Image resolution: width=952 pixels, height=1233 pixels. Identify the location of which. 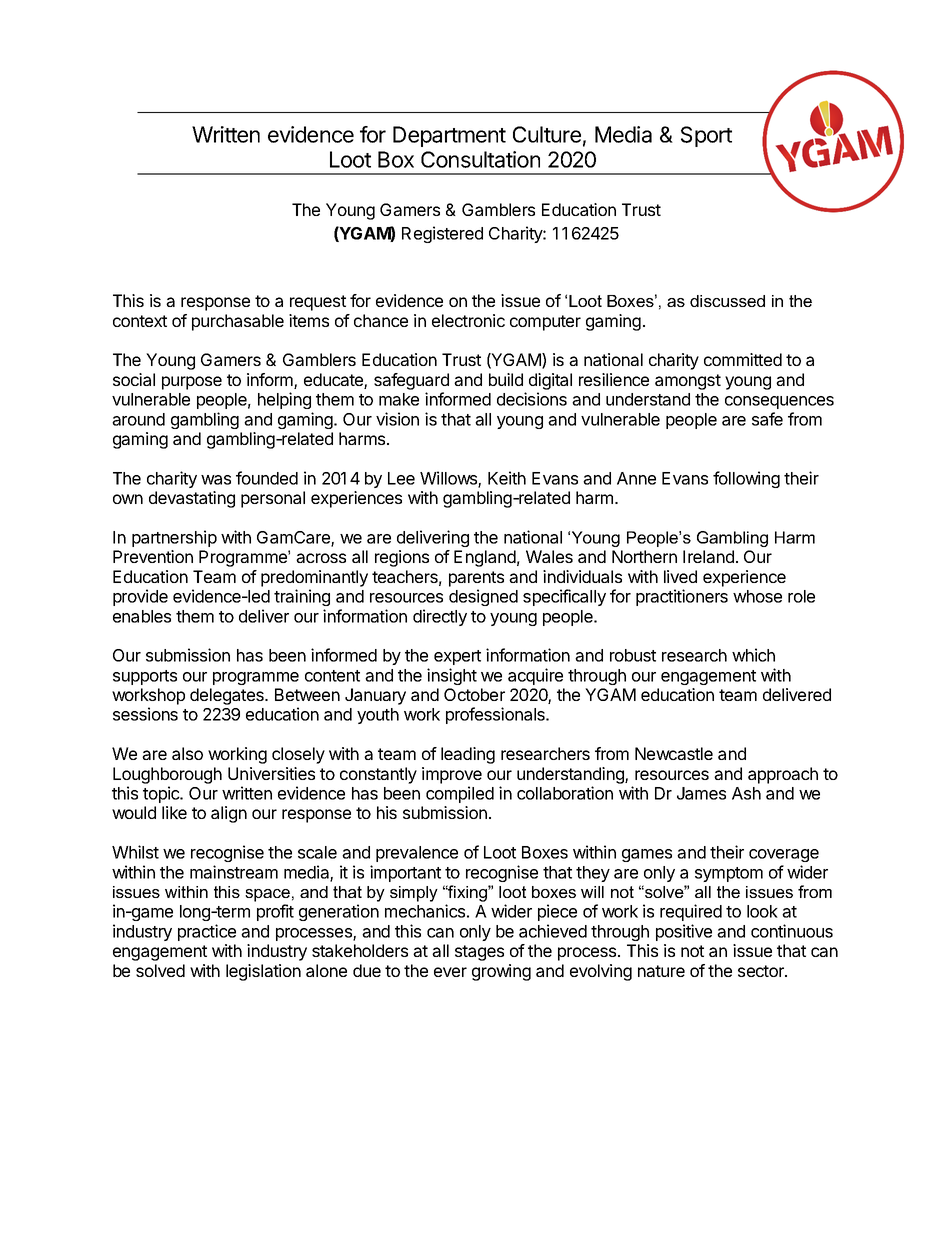
(753, 655).
